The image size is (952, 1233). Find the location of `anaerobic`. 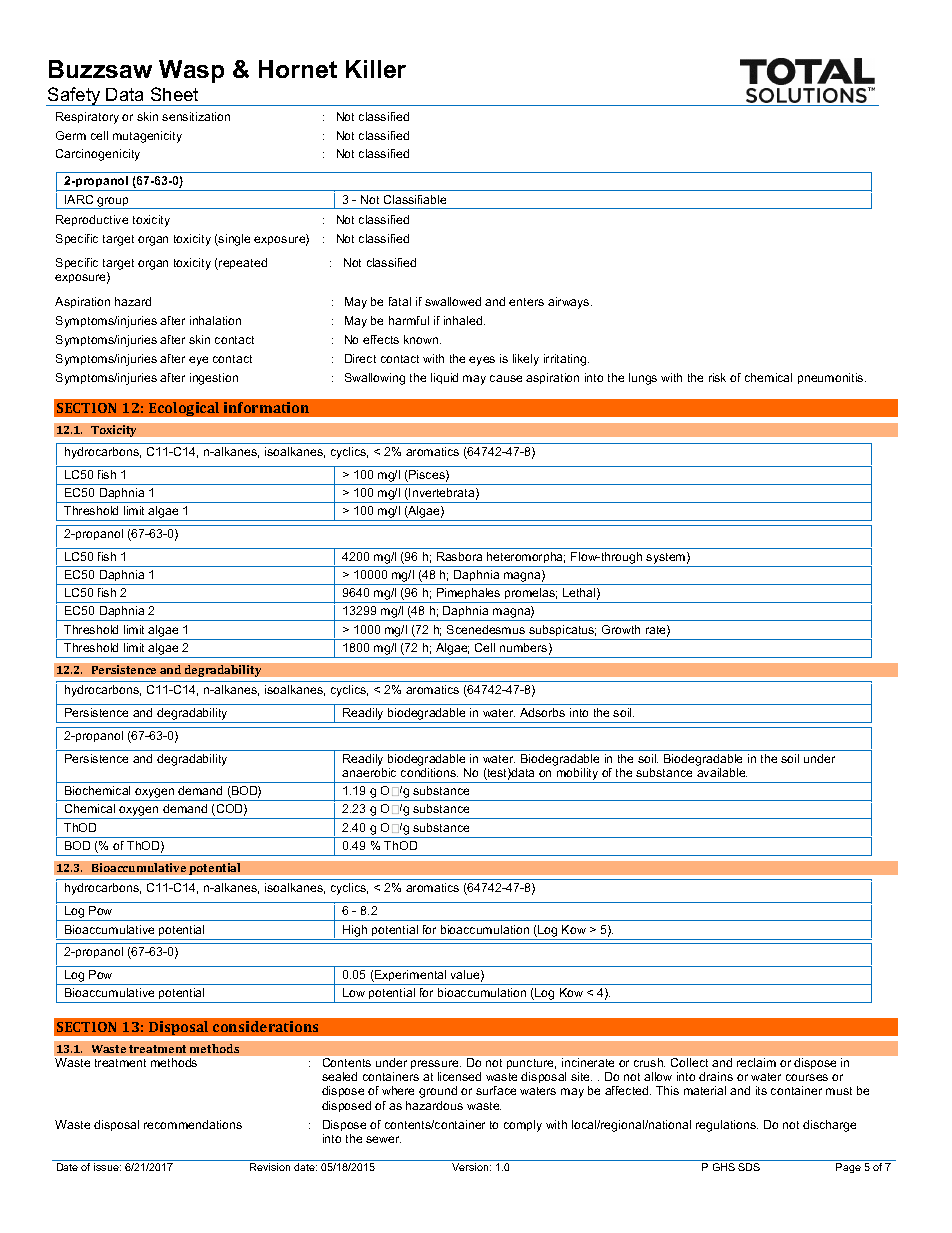

anaerobic is located at coordinates (369, 772).
